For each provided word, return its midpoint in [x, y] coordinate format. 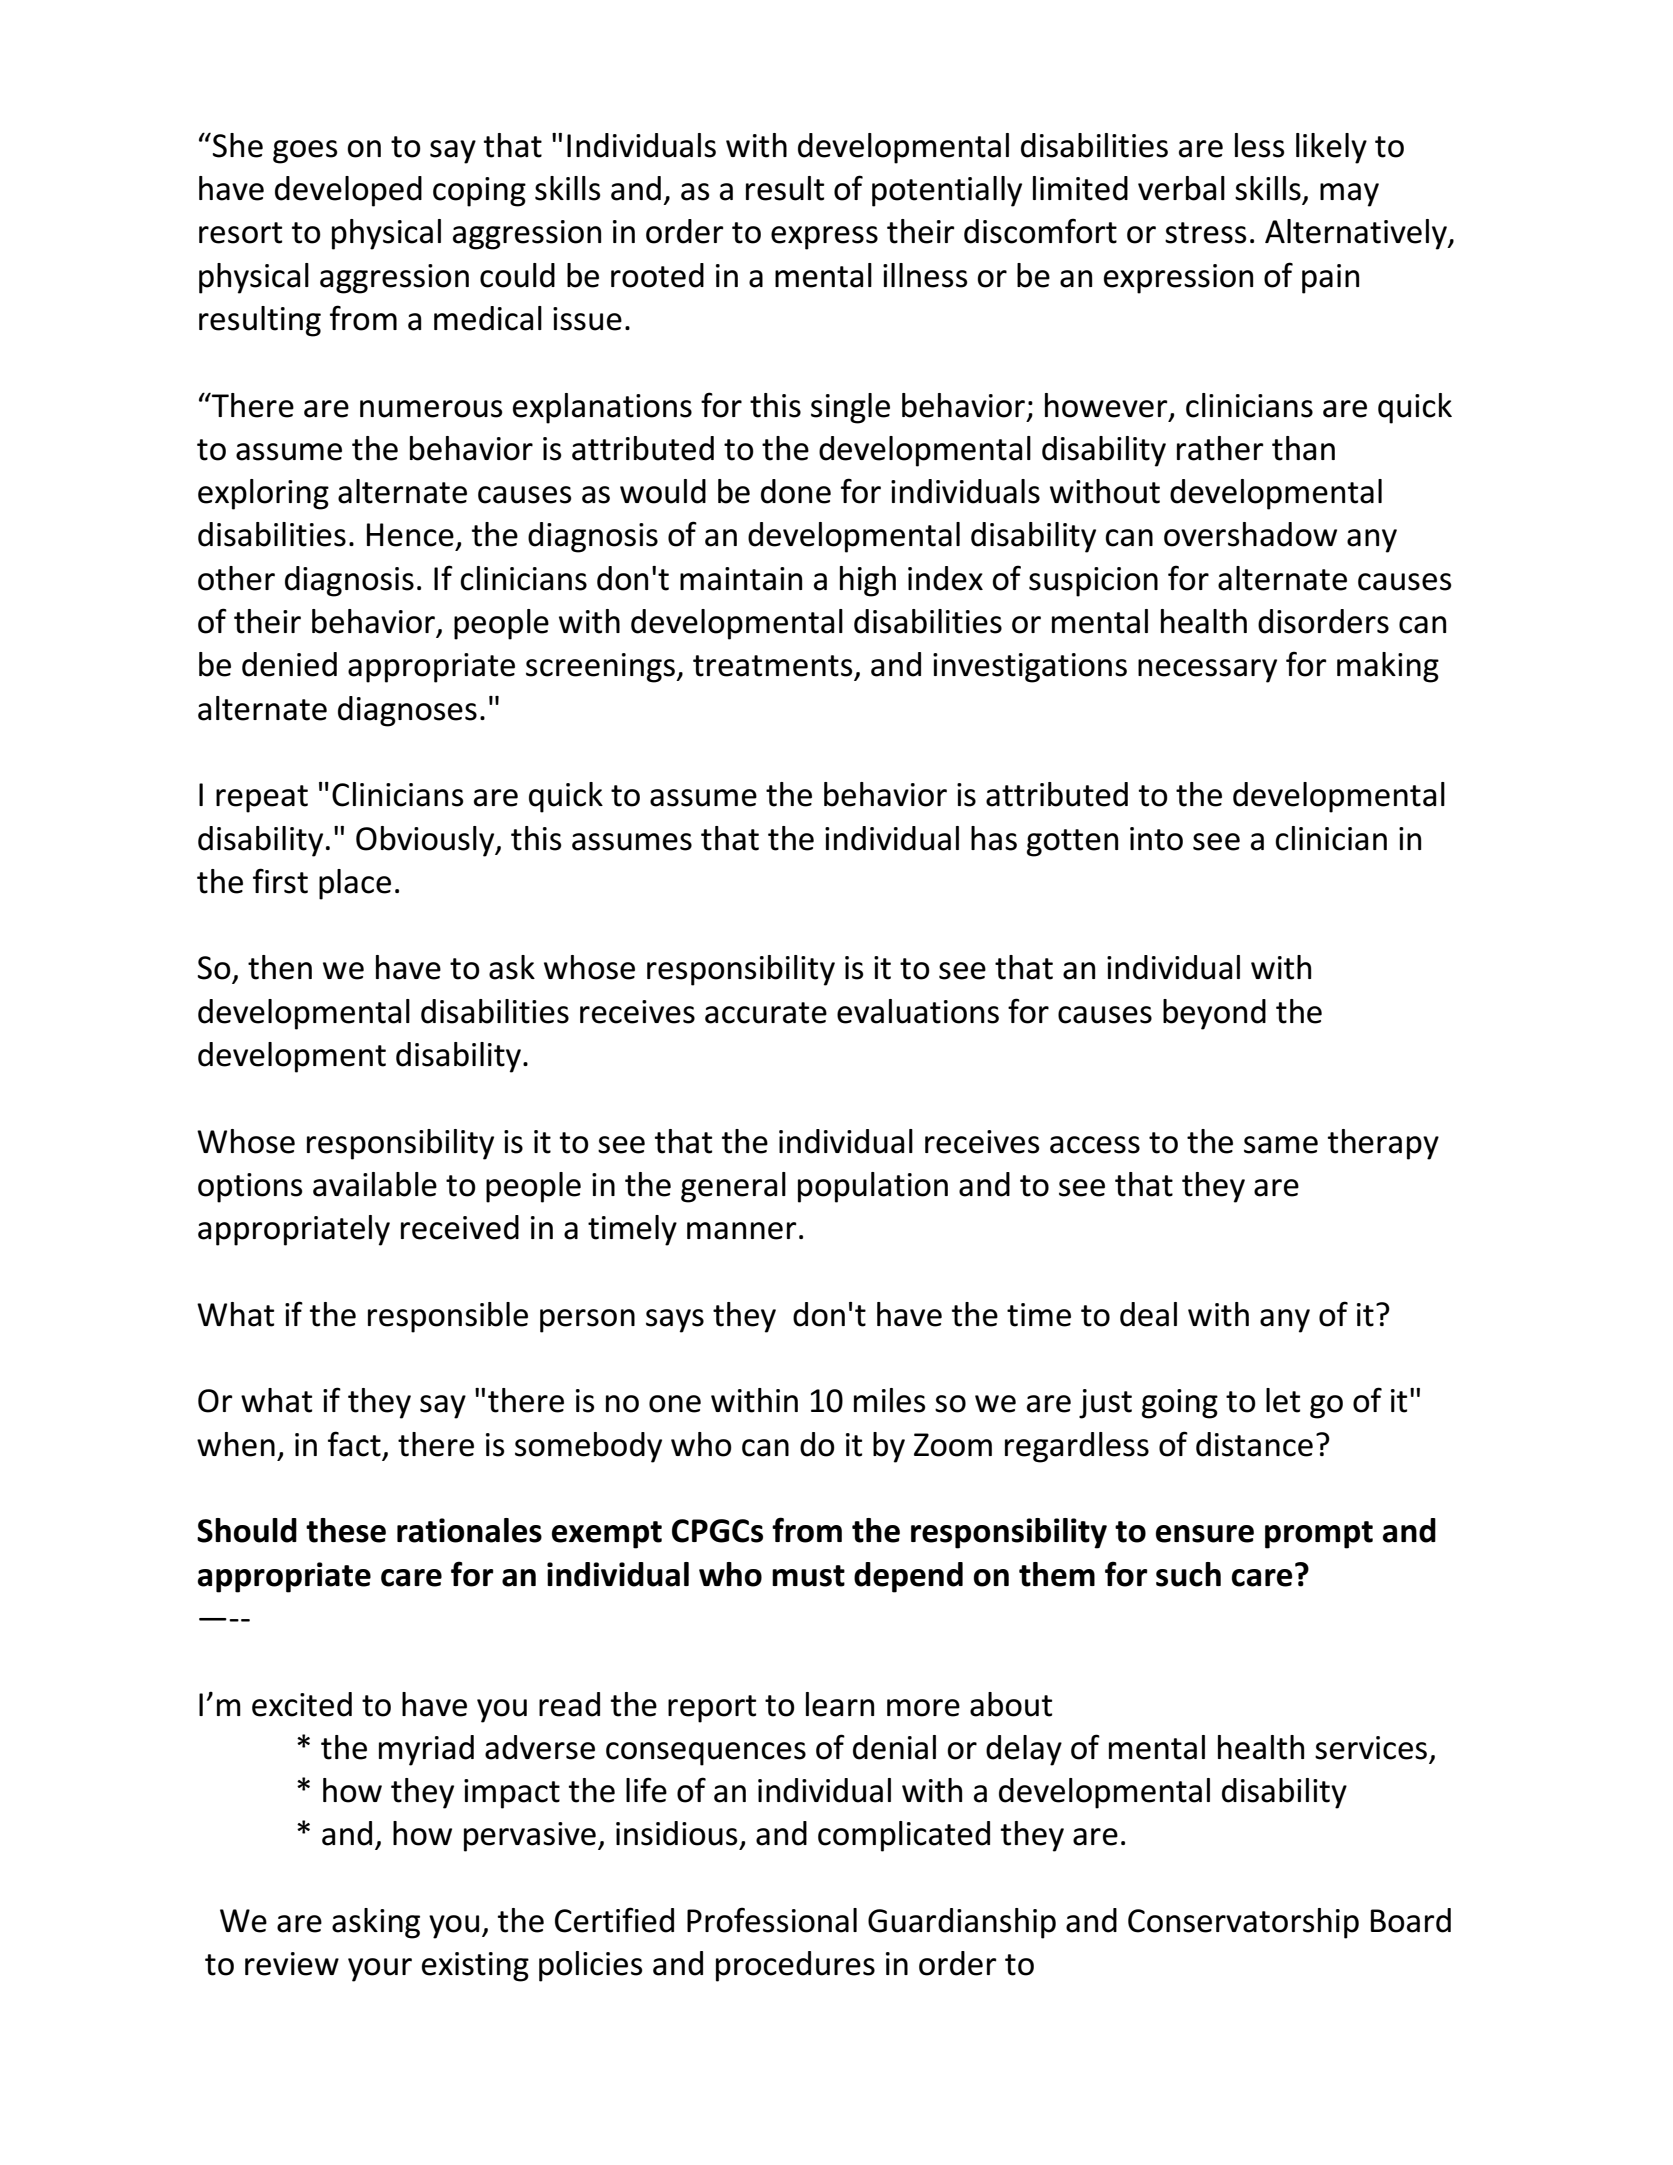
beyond [1214, 1014]
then [280, 967]
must [808, 1576]
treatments [773, 666]
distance [1254, 1444]
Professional [772, 1920]
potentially [947, 191]
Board [1411, 1920]
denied [289, 664]
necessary [1207, 671]
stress [1206, 233]
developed [348, 191]
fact [354, 1444]
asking [376, 1923]
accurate [766, 1013]
